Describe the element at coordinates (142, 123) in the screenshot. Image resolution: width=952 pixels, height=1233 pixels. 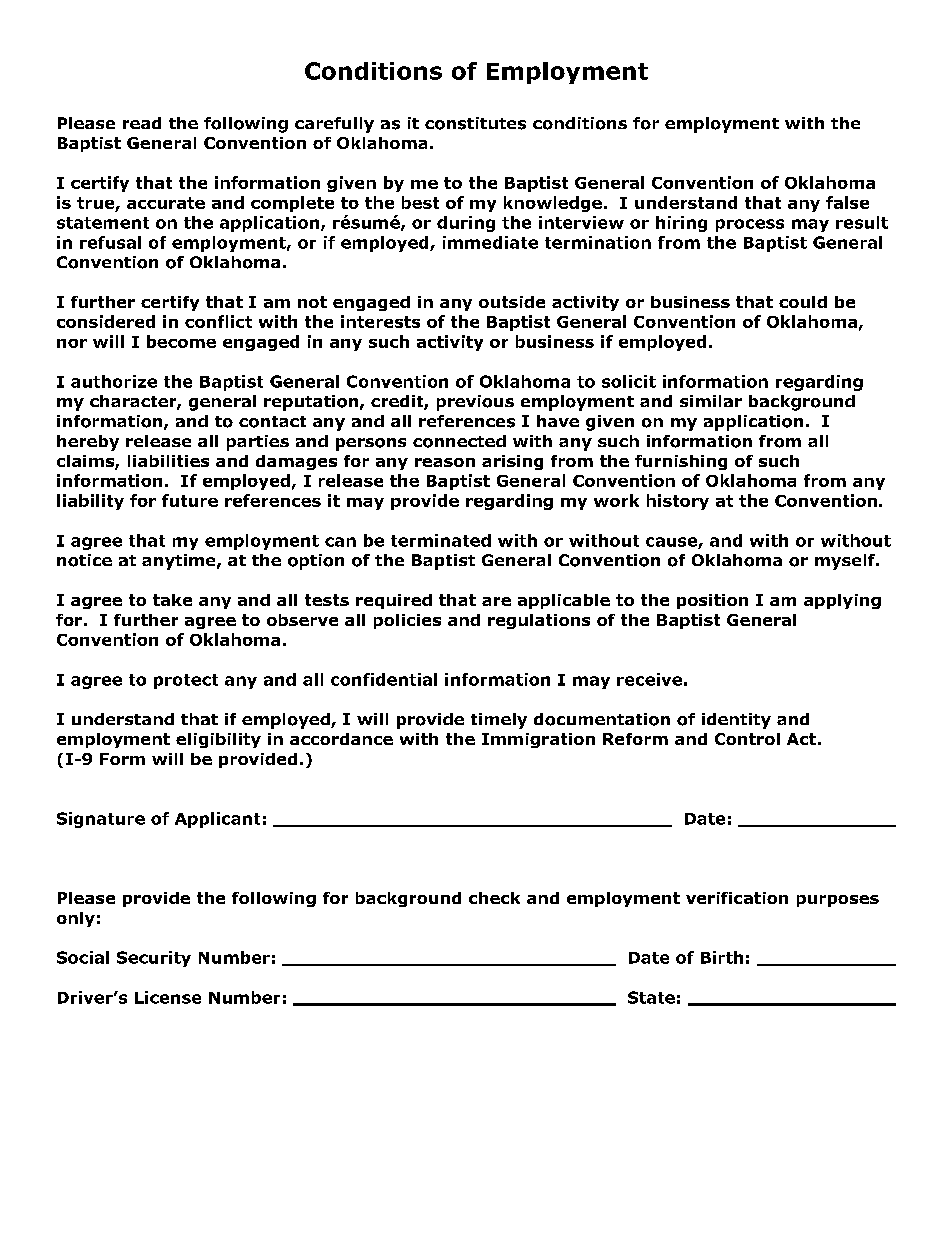
I see `read` at that location.
